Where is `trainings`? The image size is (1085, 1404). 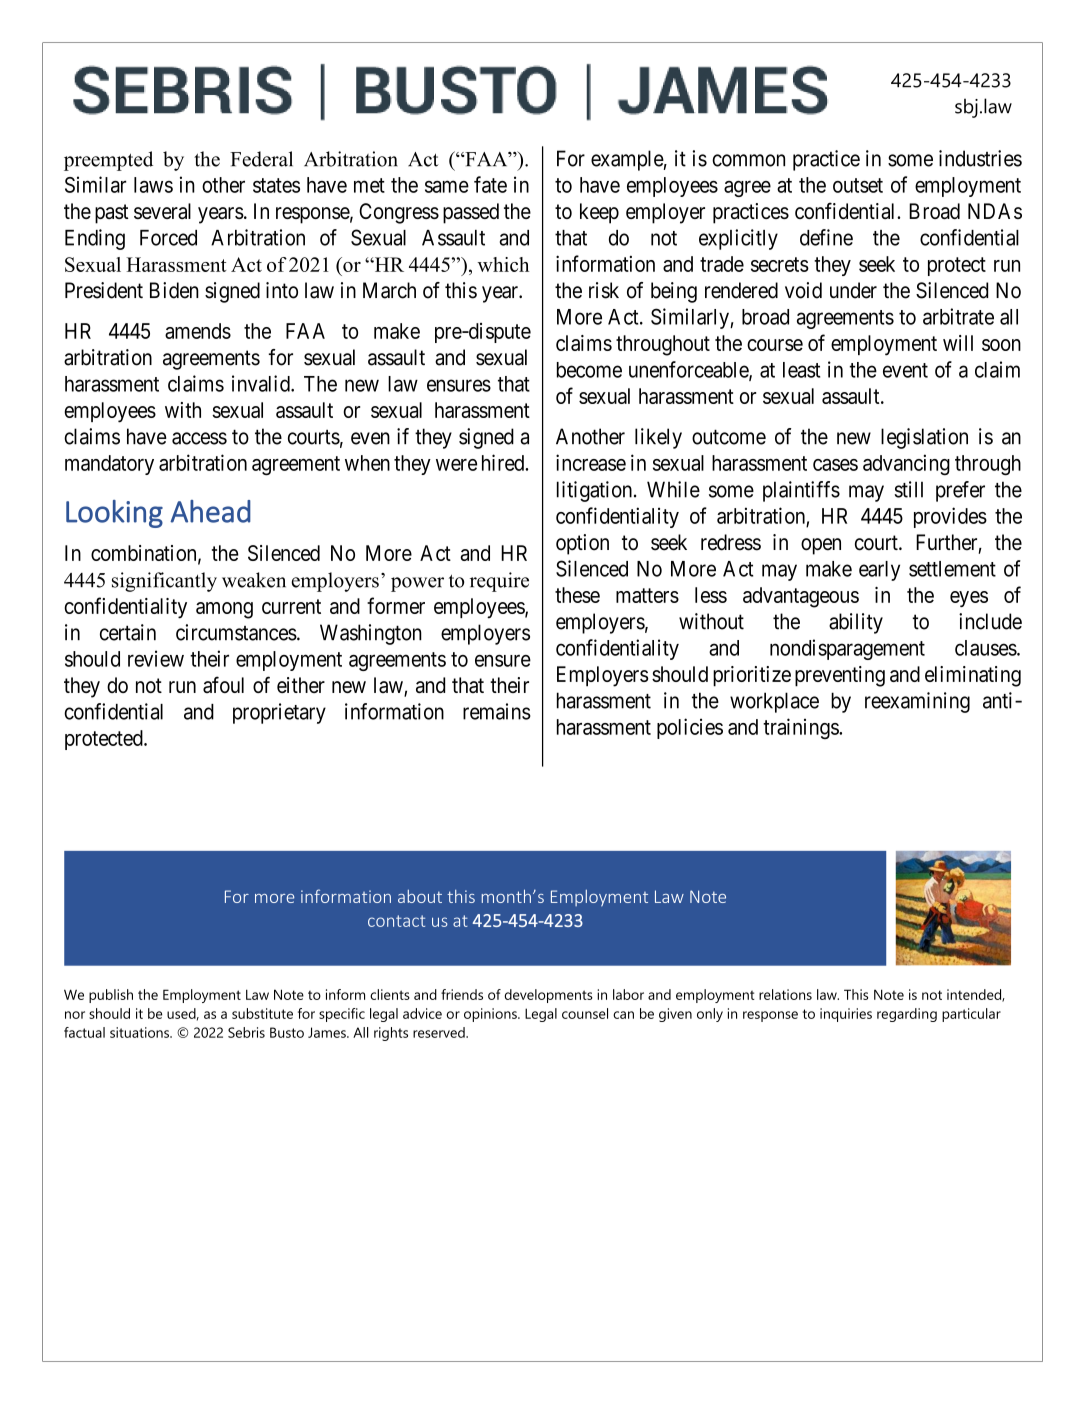 trainings is located at coordinates (801, 728).
